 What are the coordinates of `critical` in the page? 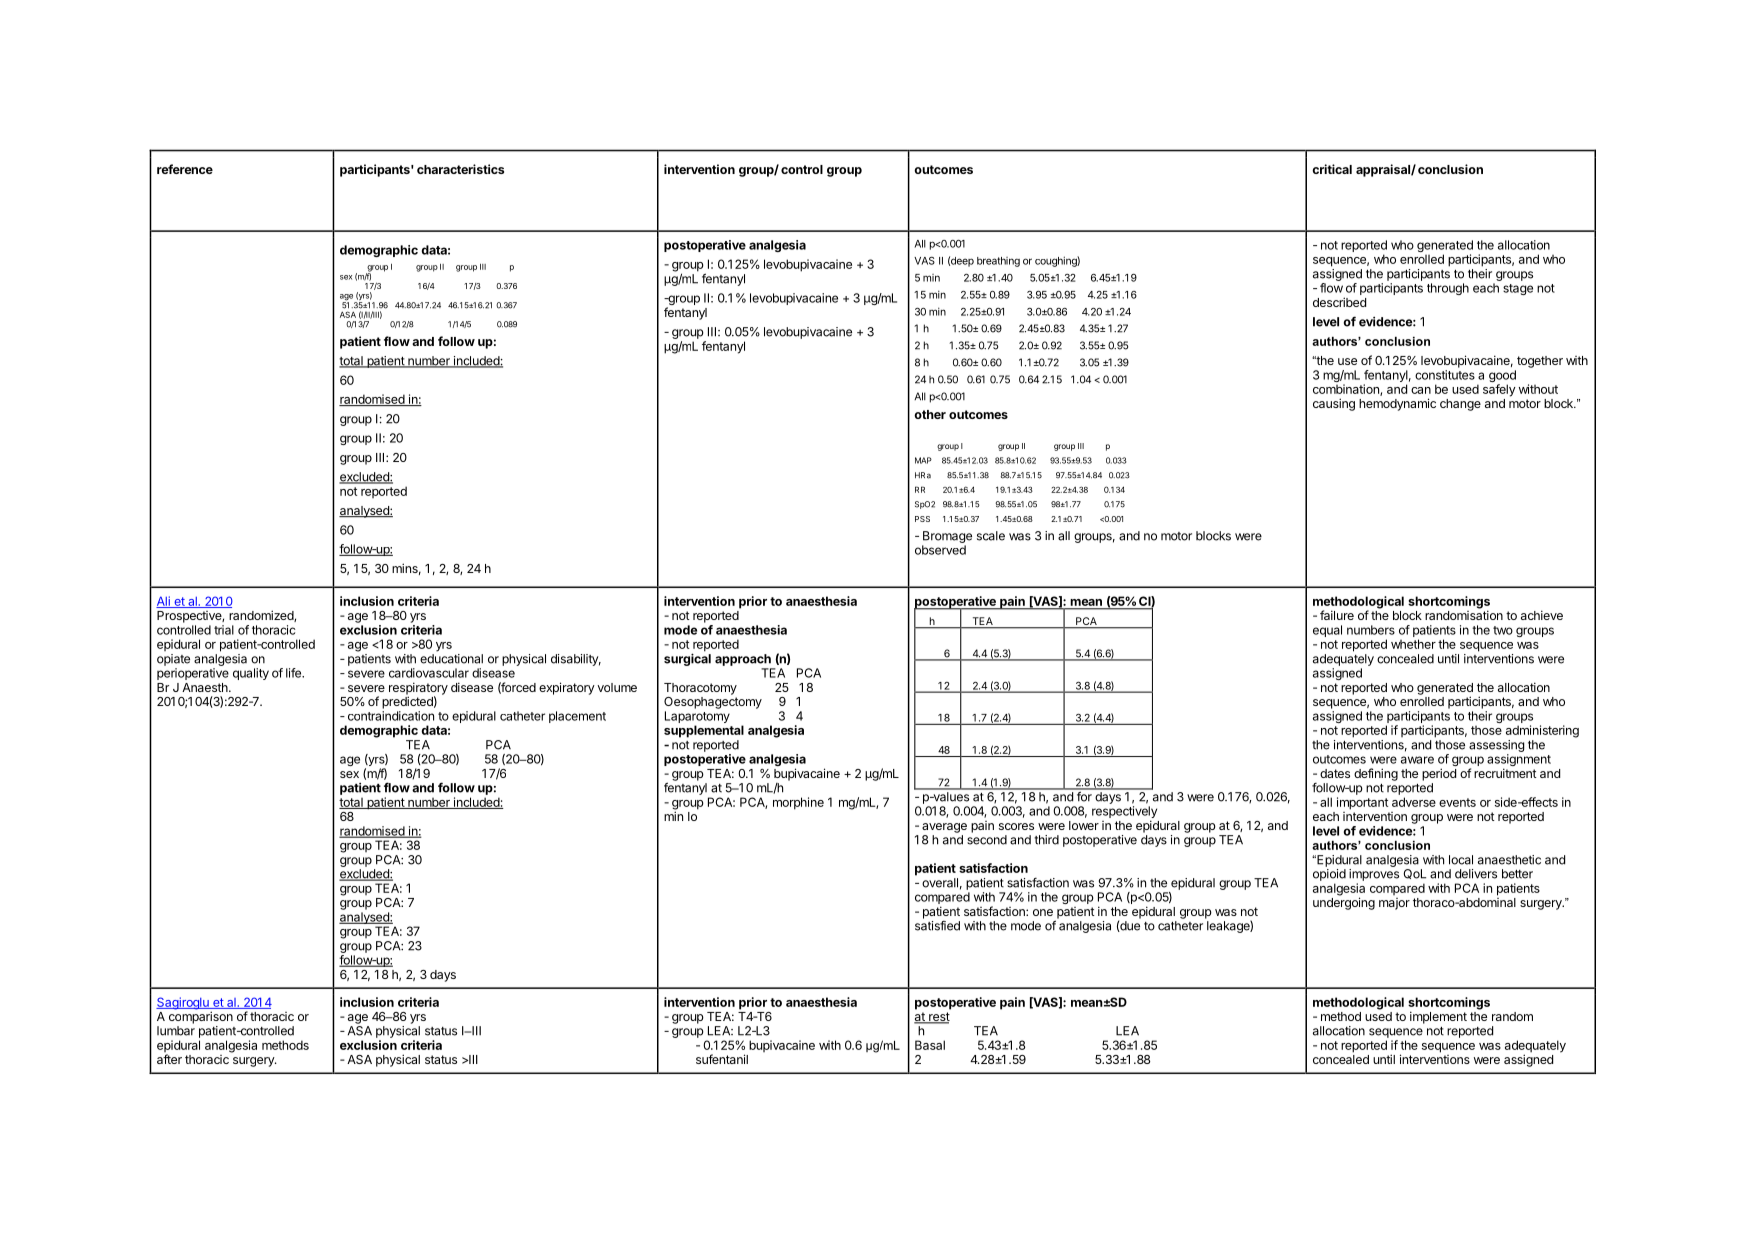 It's located at (1332, 169).
